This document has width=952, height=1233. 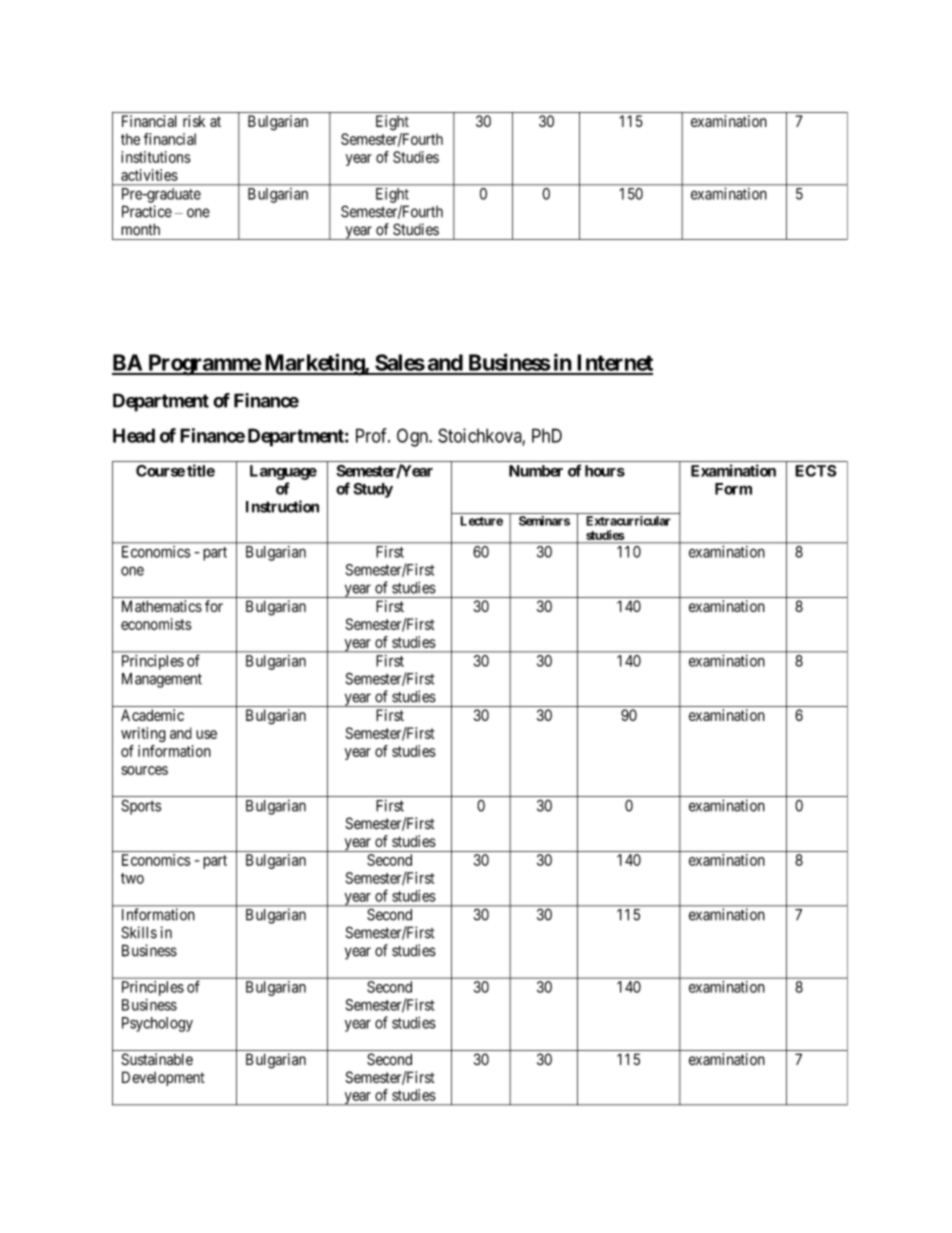 I want to click on Number, so click(x=536, y=471).
